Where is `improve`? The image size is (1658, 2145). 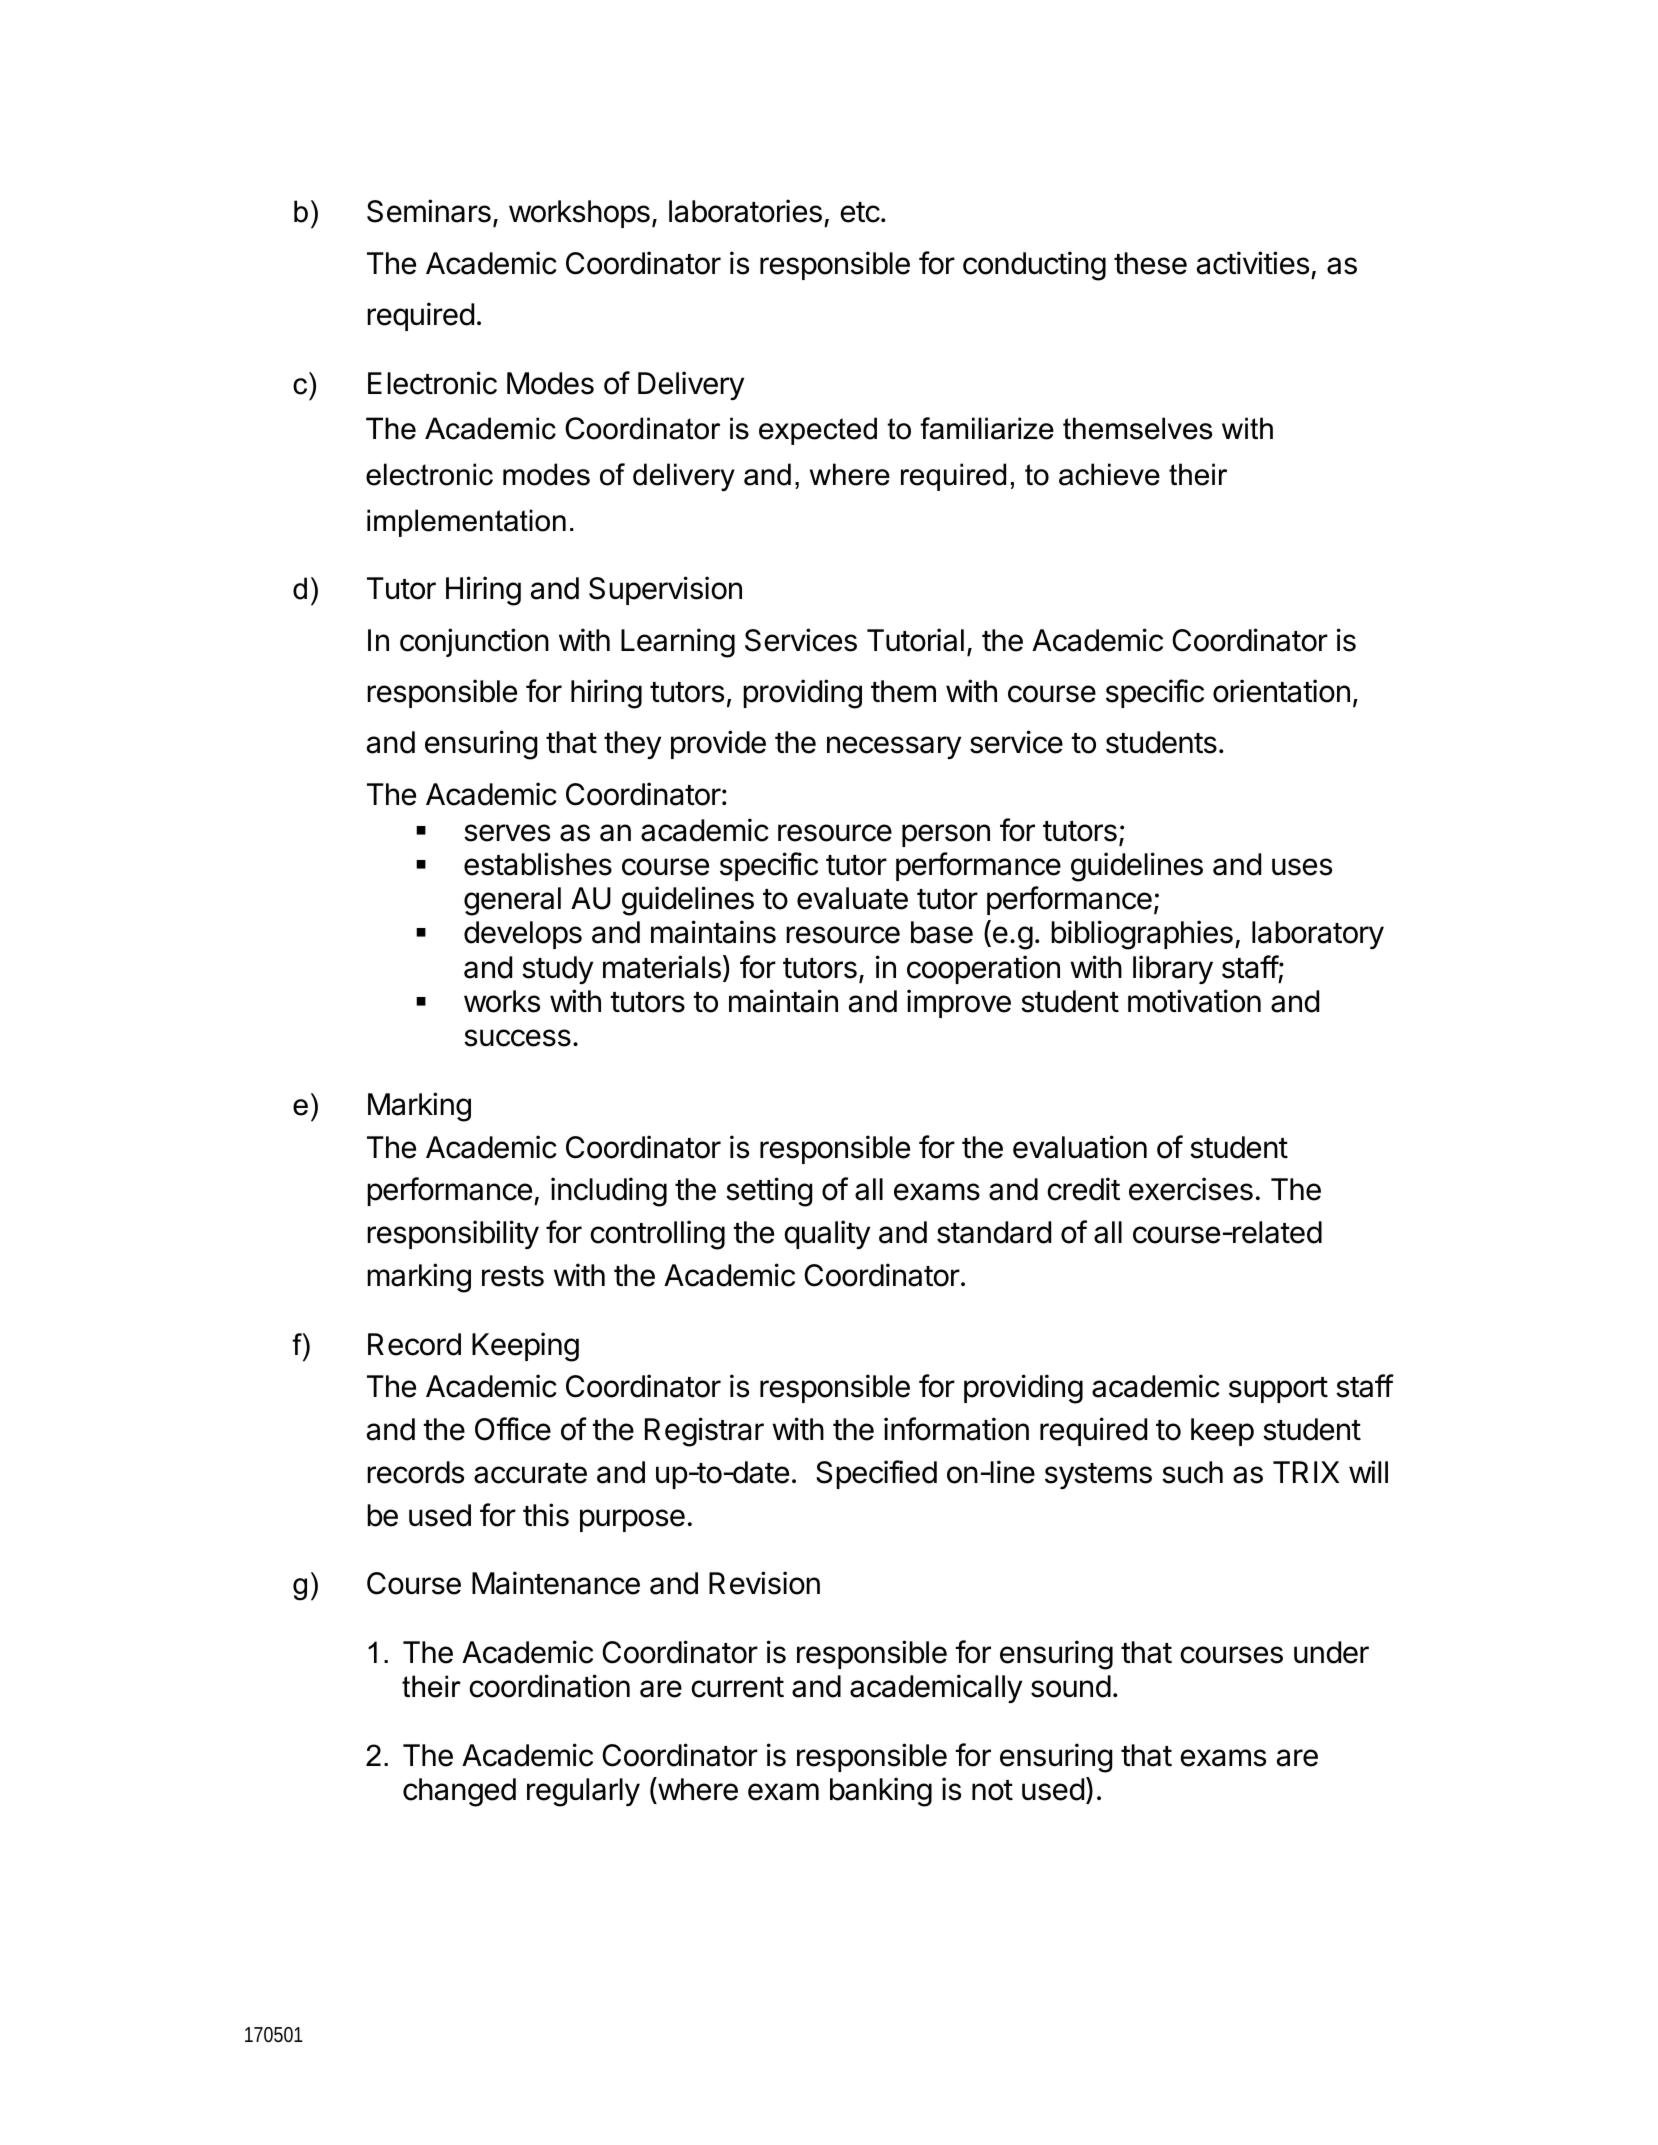 improve is located at coordinates (959, 1003).
